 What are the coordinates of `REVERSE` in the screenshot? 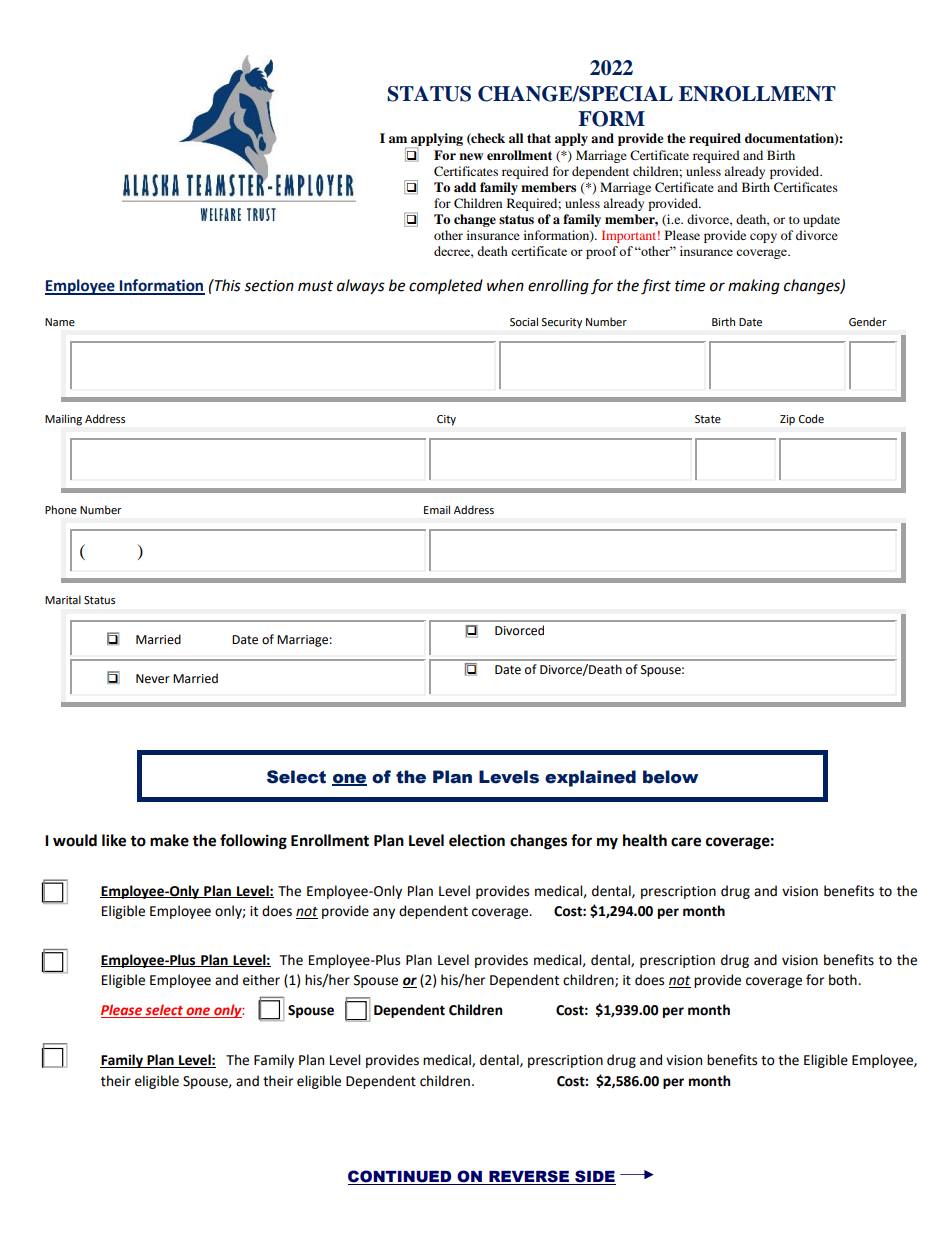 It's located at (529, 1177).
